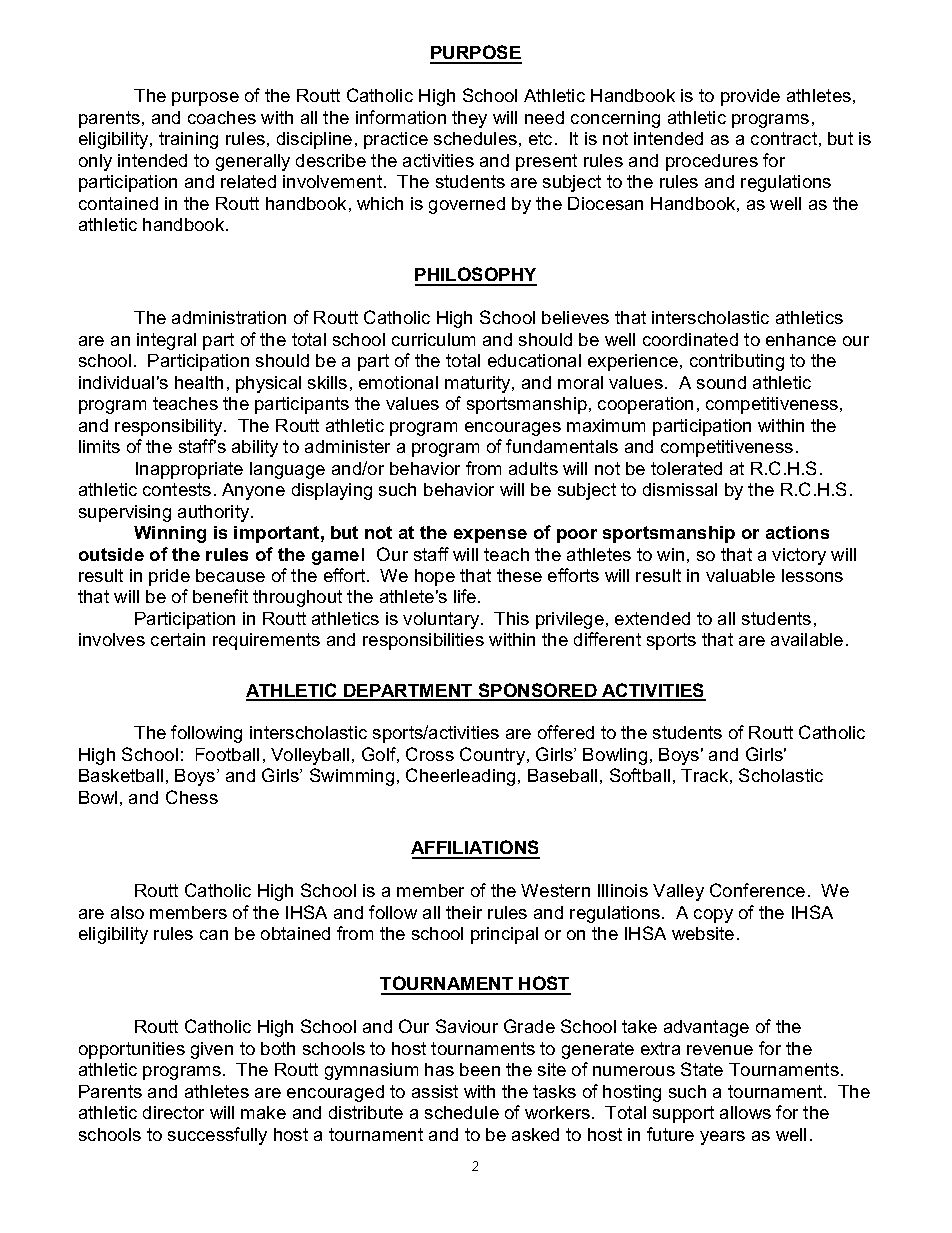 This page has height=1233, width=952. Describe the element at coordinates (469, 119) in the page. I see `they` at that location.
